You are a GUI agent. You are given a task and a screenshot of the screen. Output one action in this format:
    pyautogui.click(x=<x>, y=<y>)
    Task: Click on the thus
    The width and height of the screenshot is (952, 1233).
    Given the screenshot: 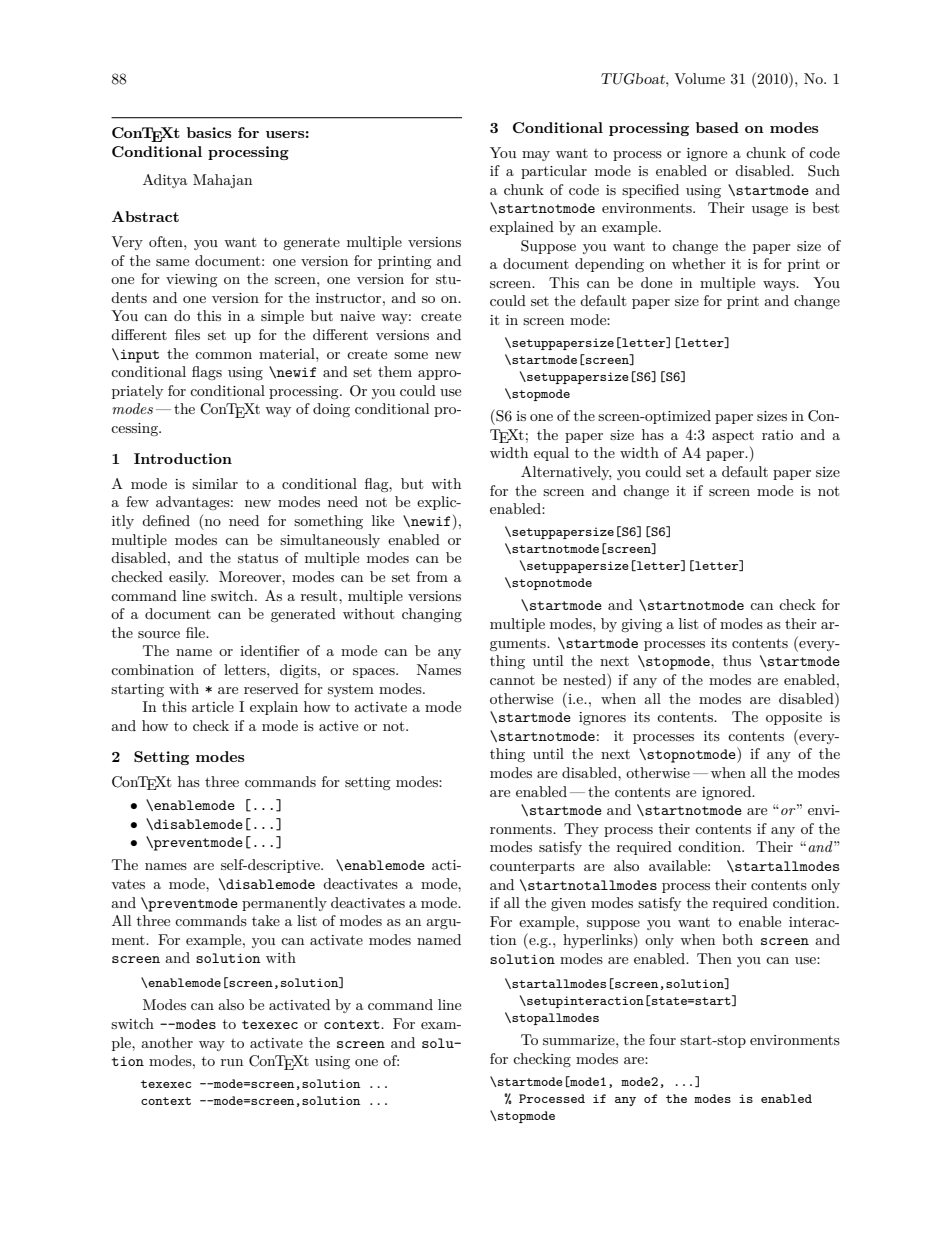 What is the action you would take?
    pyautogui.click(x=737, y=660)
